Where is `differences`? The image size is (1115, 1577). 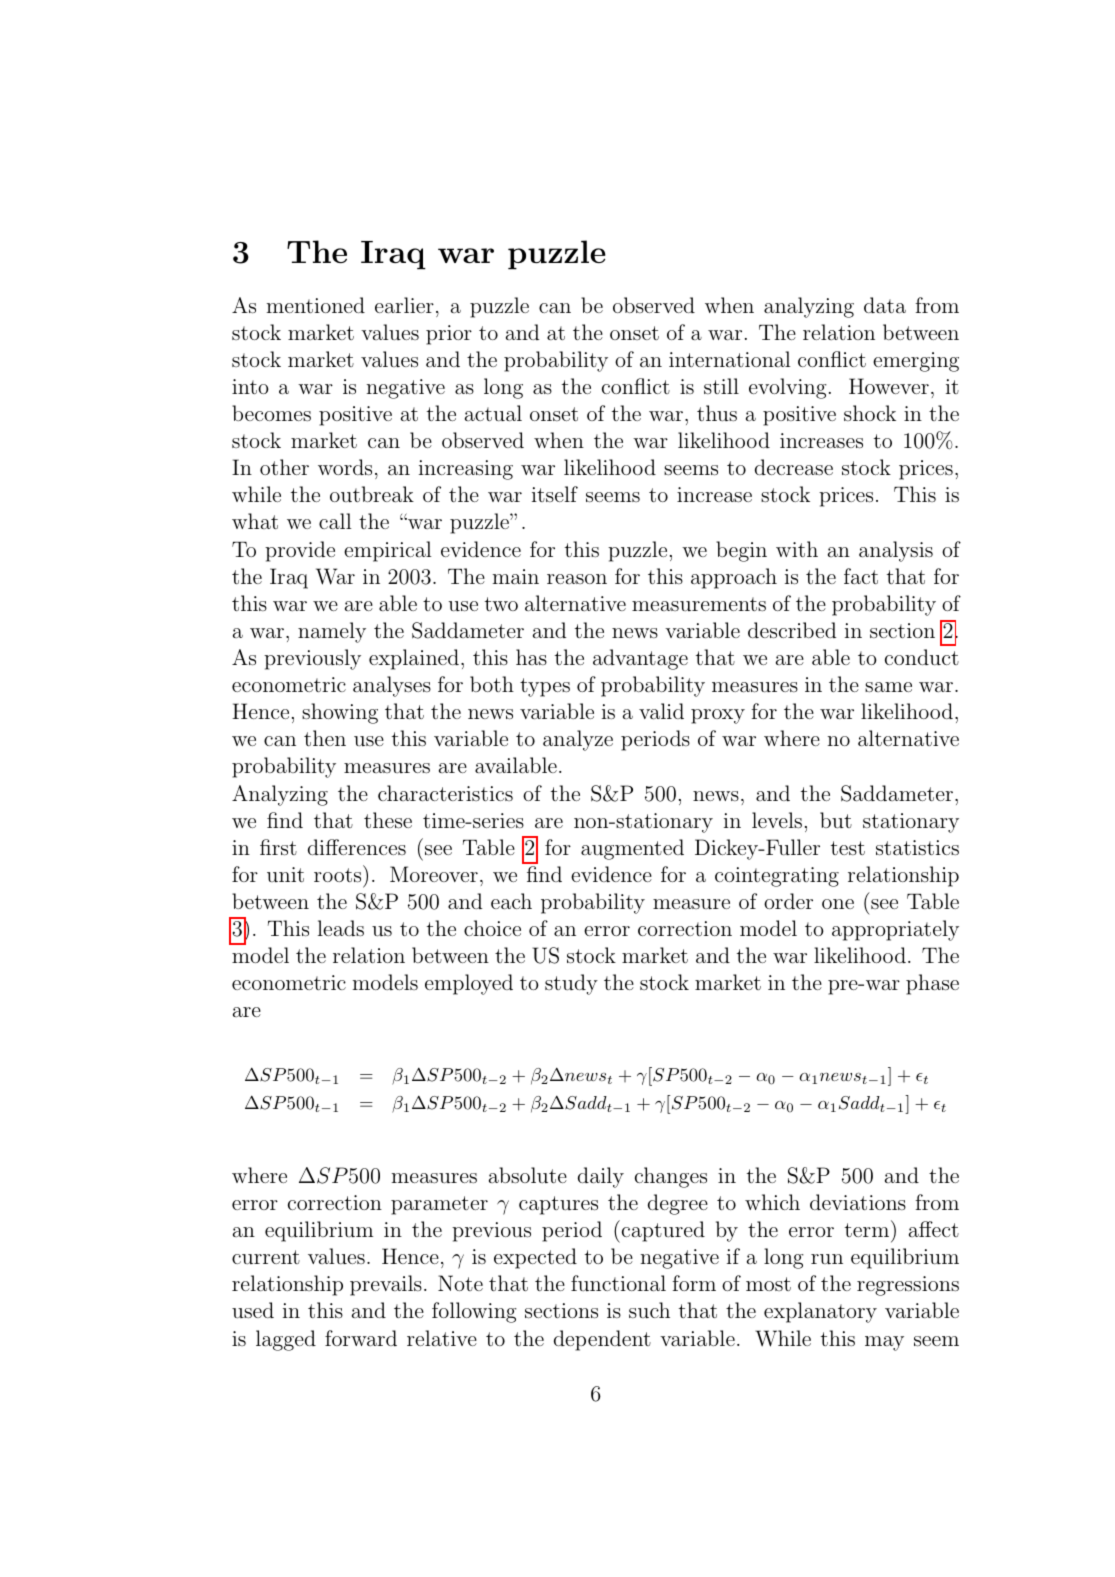 differences is located at coordinates (357, 847).
